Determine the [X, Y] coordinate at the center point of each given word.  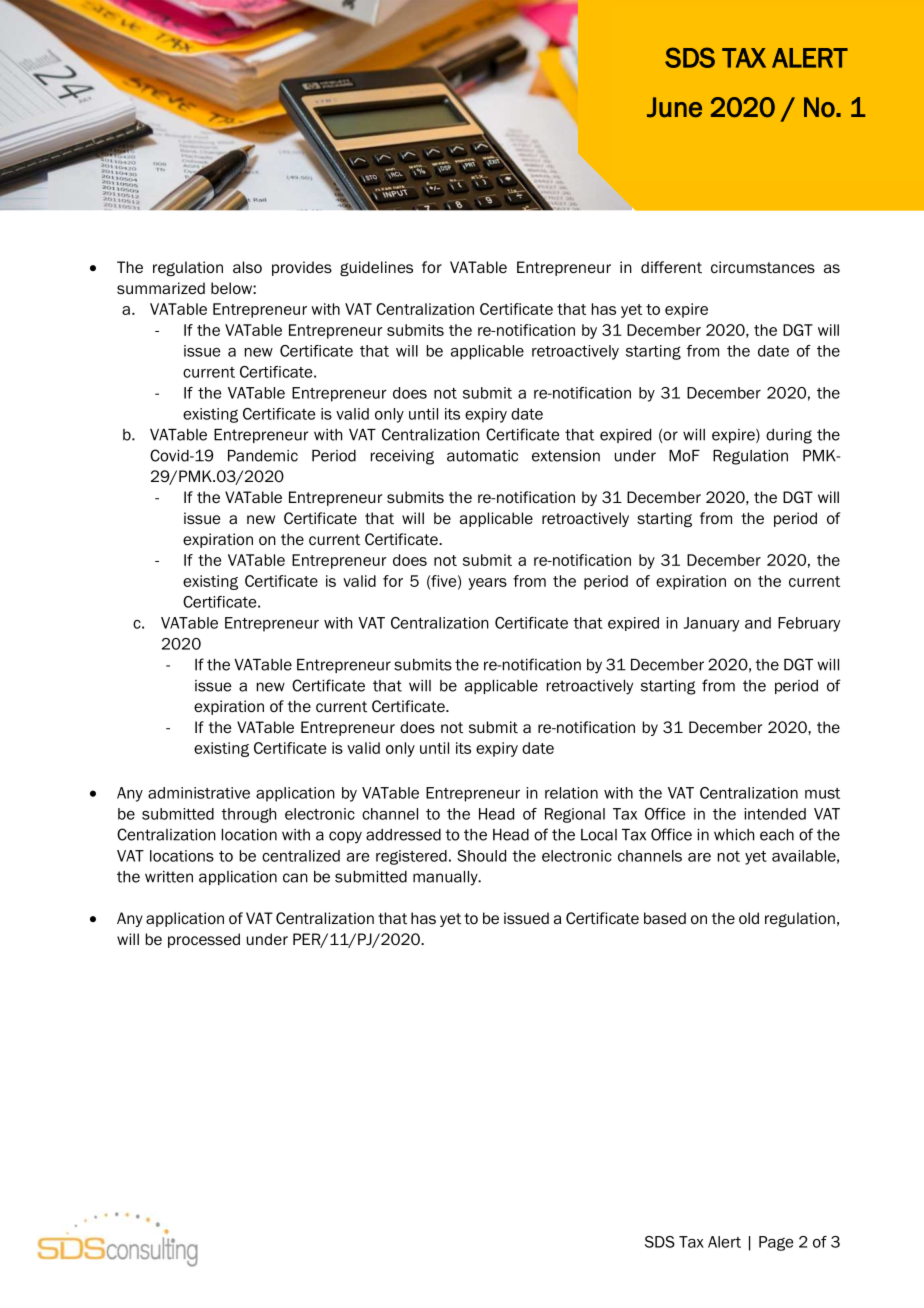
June [674, 107]
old [749, 918]
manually [446, 878]
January [711, 624]
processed [204, 940]
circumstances [763, 267]
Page [776, 1243]
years [487, 584]
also [247, 267]
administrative [199, 793]
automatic [482, 456]
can [295, 878]
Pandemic [263, 456]
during [789, 436]
